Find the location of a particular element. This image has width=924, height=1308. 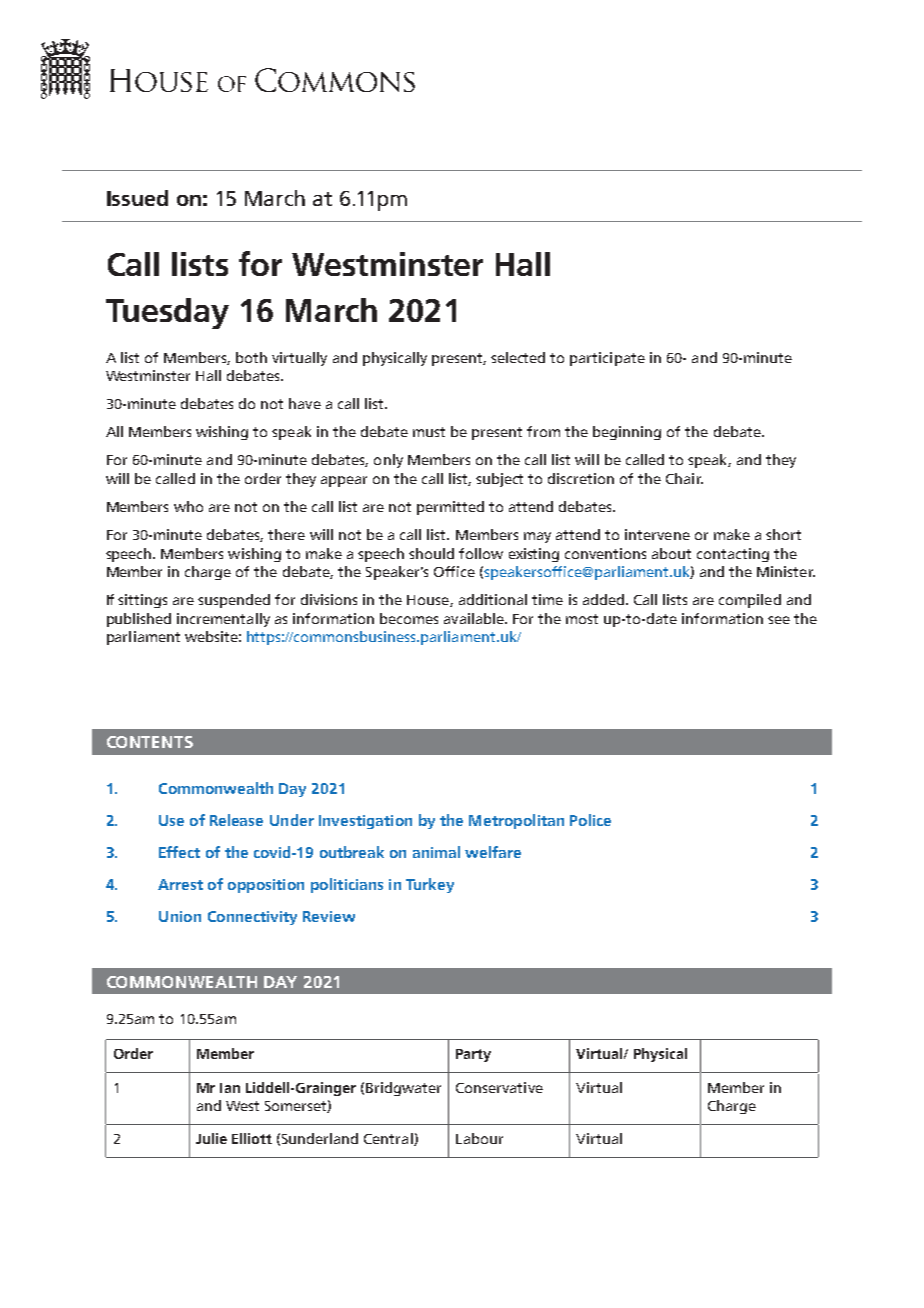

Conservative is located at coordinates (499, 1087).
